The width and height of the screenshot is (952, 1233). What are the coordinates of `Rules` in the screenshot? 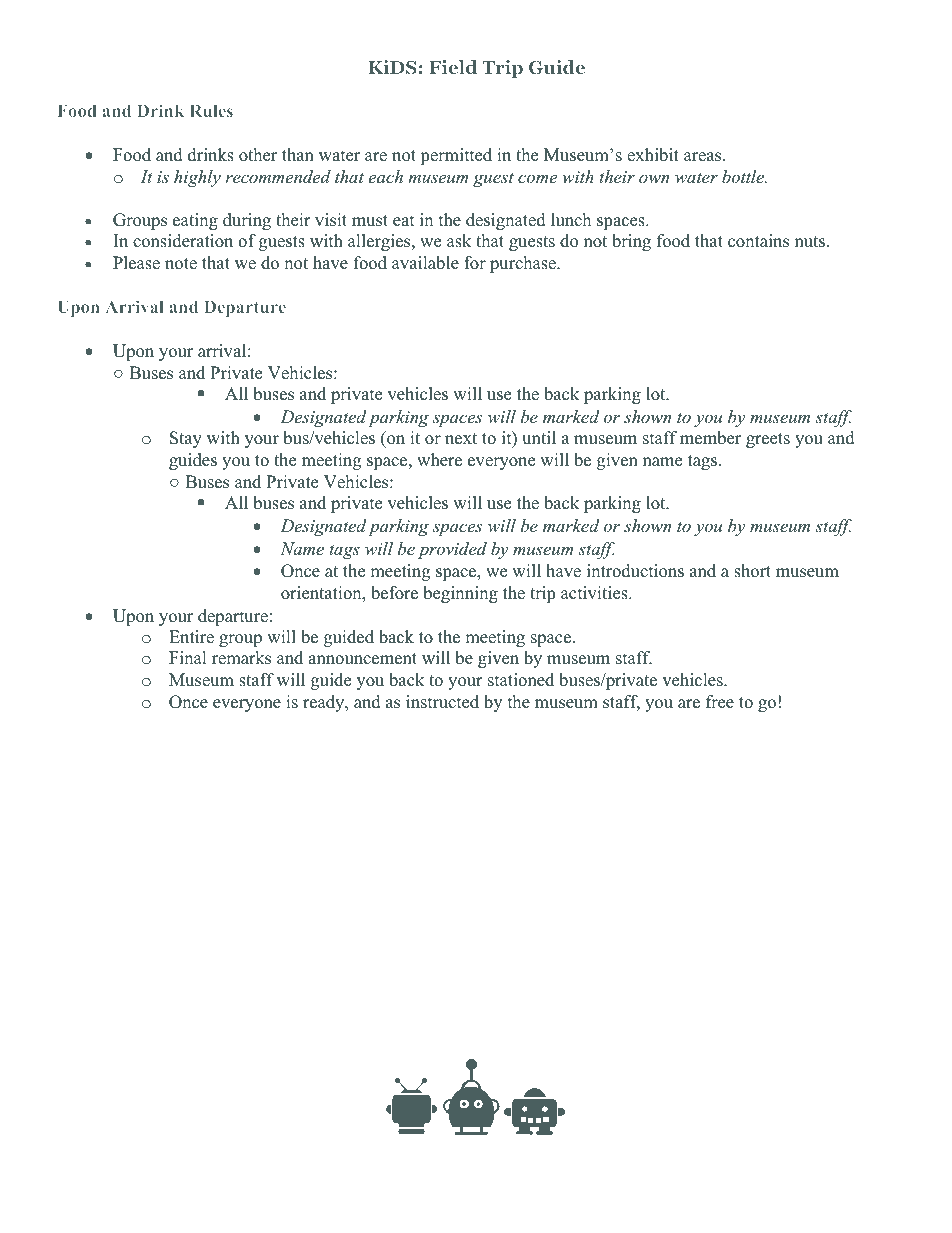 It's located at (211, 110).
